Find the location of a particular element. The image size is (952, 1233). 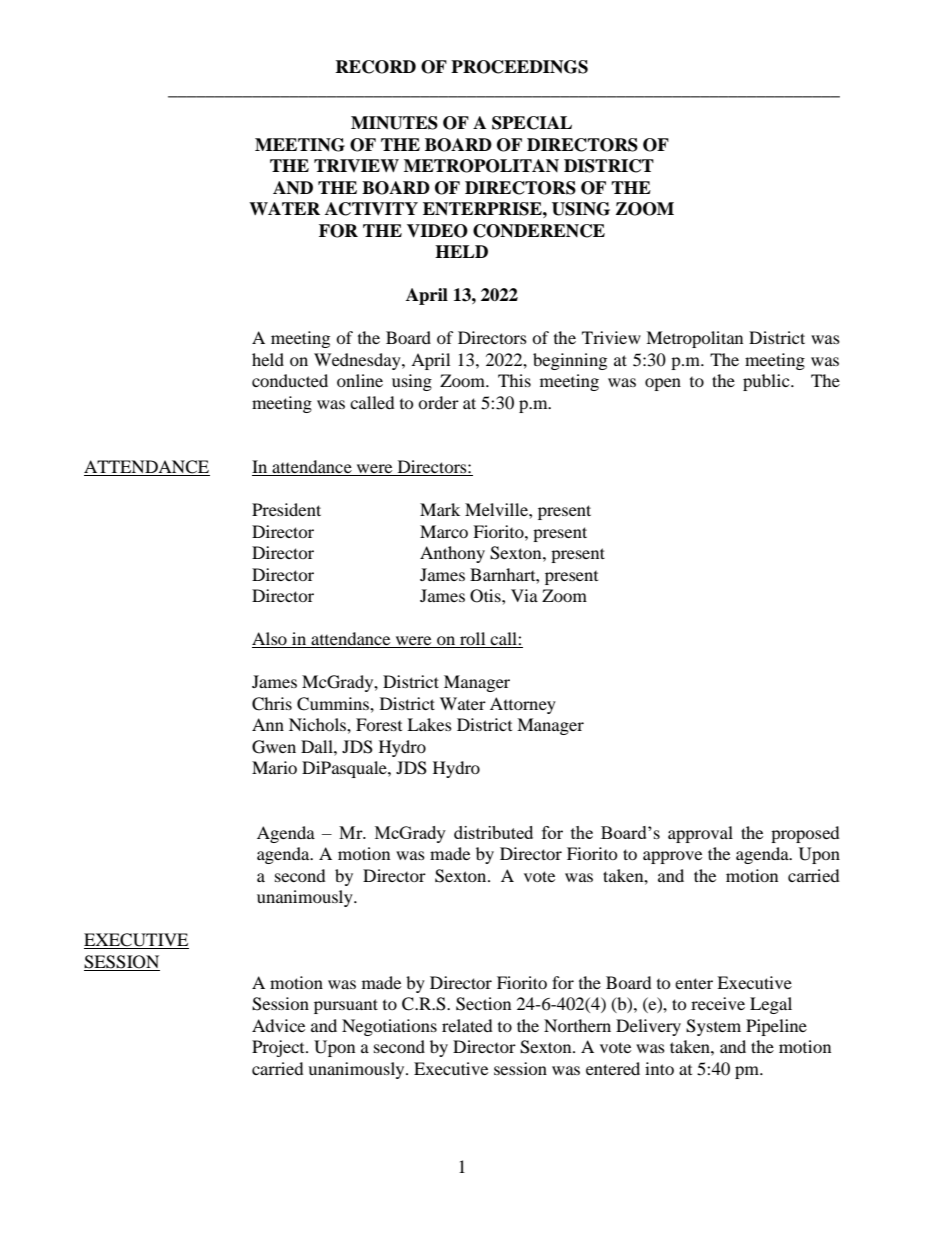

PROCEEDINGS is located at coordinates (519, 67).
